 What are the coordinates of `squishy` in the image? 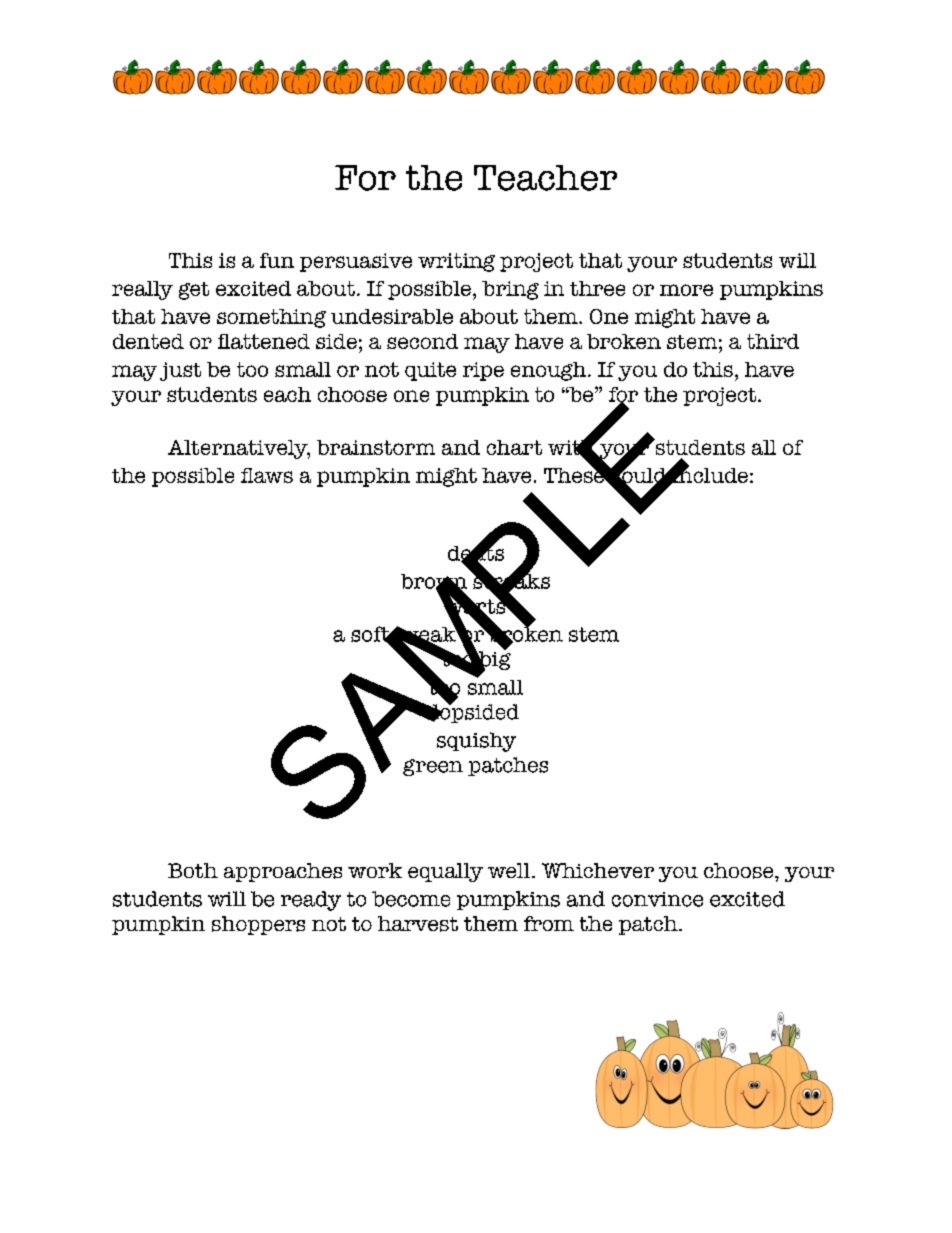 It's located at (476, 742).
